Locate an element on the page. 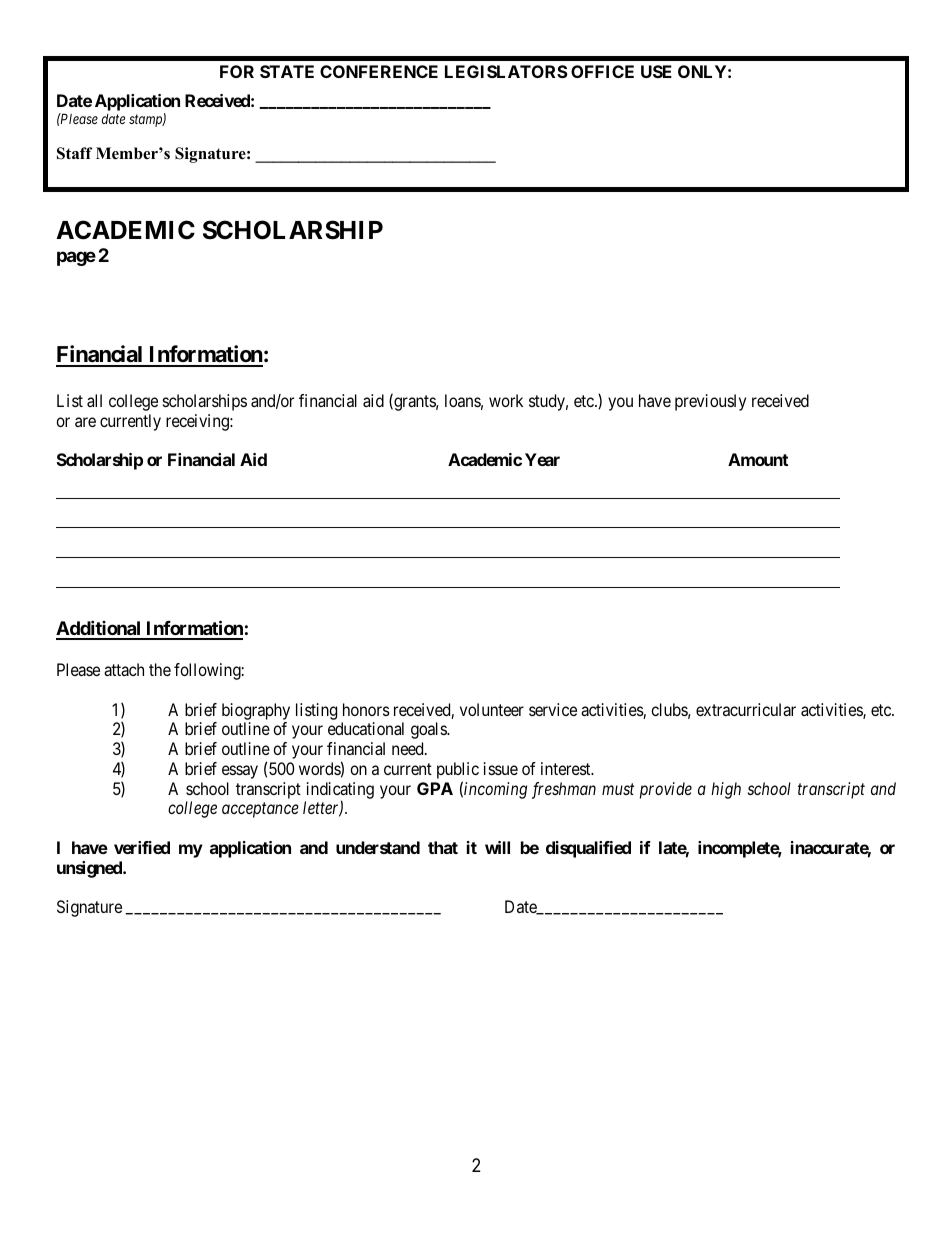 The image size is (952, 1233). all is located at coordinates (94, 400).
